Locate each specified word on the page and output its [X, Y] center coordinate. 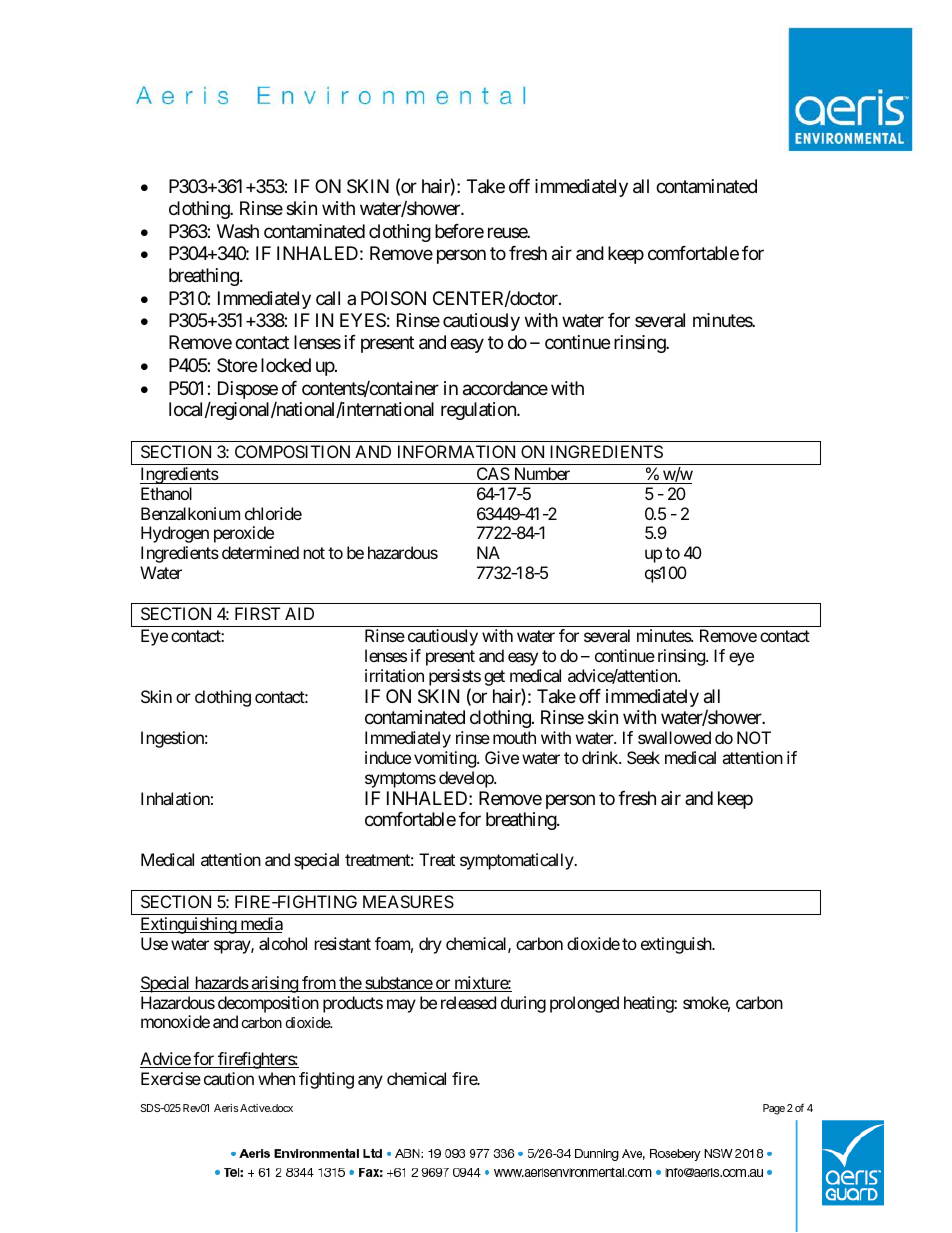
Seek [643, 757]
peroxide [244, 534]
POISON [393, 298]
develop [467, 779]
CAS [493, 473]
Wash [238, 231]
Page [774, 1109]
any [370, 1082]
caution [229, 1078]
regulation [479, 411]
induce [388, 757]
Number [542, 473]
